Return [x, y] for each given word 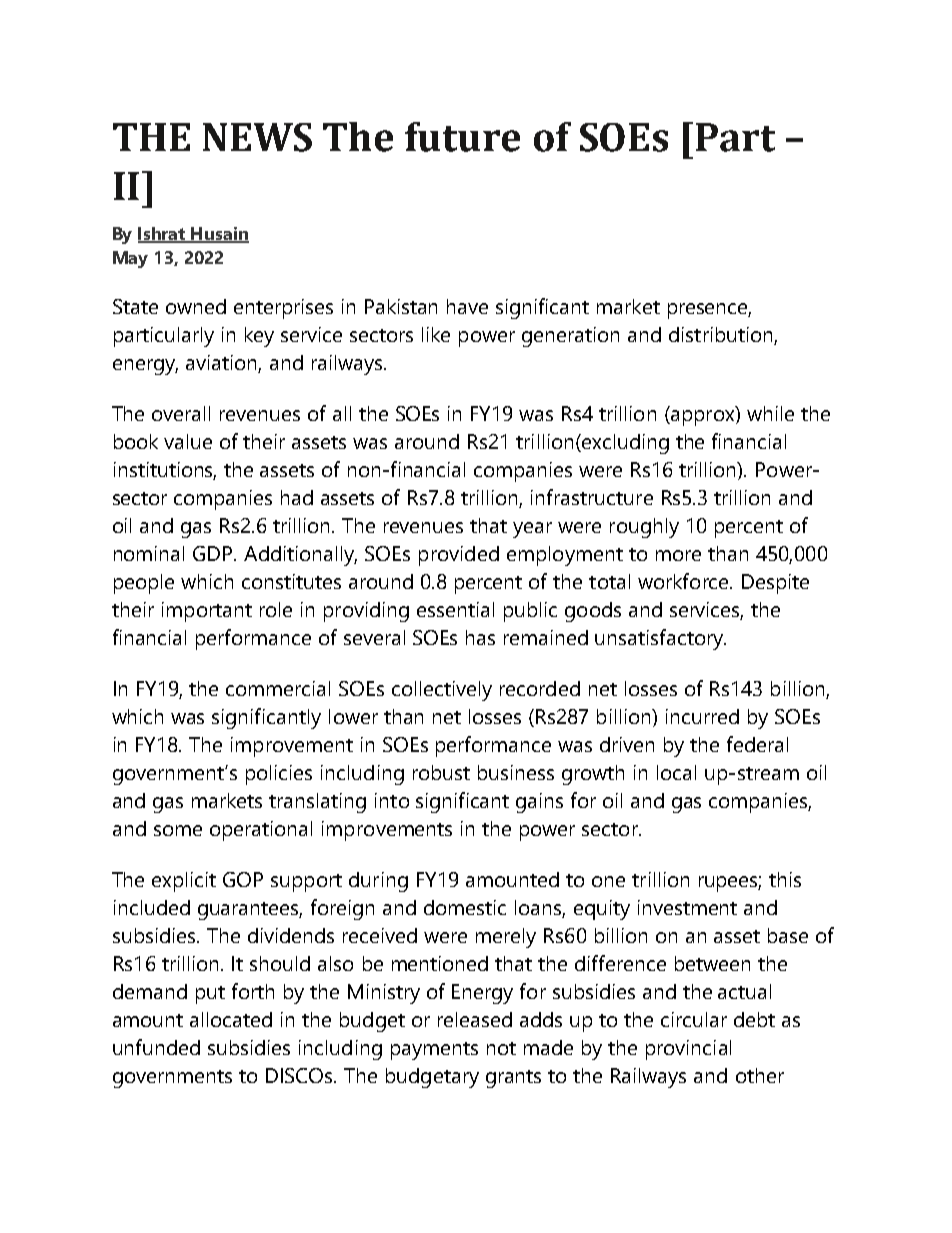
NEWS [257, 137]
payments [434, 1051]
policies [279, 775]
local [676, 772]
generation [570, 337]
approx [702, 417]
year [532, 530]
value [188, 441]
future [462, 137]
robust [441, 772]
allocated [231, 1019]
